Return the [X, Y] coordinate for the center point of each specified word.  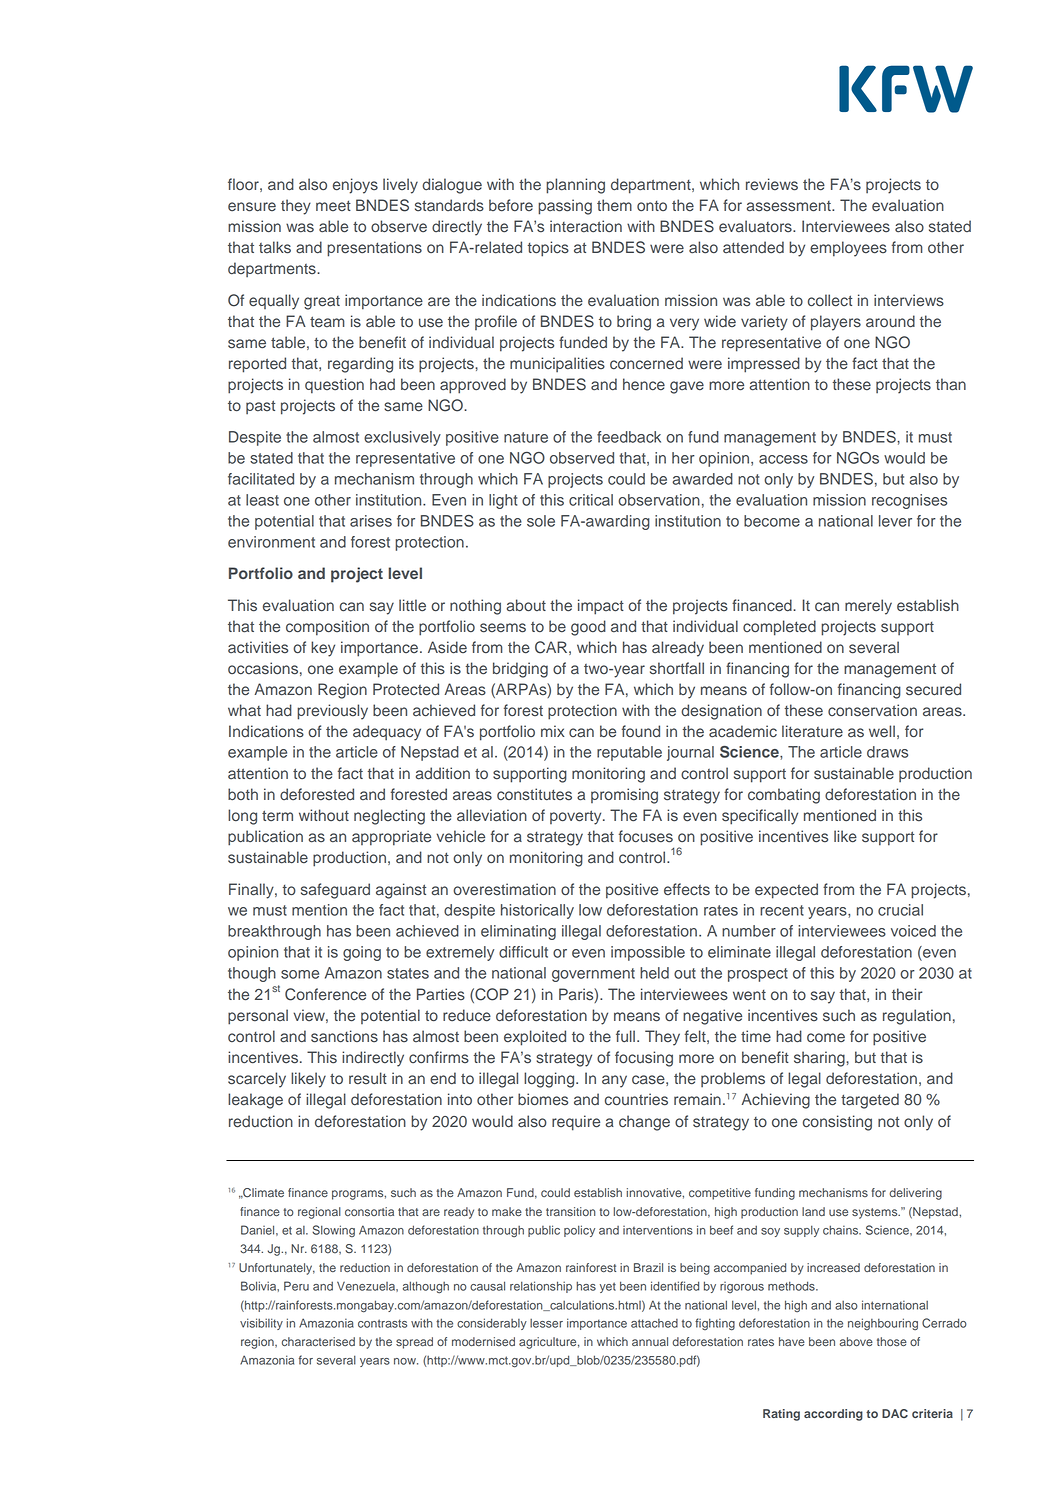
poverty [577, 817]
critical [591, 500]
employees [848, 249]
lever [895, 521]
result [368, 1078]
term [277, 816]
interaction [586, 226]
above [856, 1341]
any [614, 1081]
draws [887, 752]
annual [650, 1341]
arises [371, 521]
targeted [870, 1101]
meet [333, 205]
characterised [318, 1342]
